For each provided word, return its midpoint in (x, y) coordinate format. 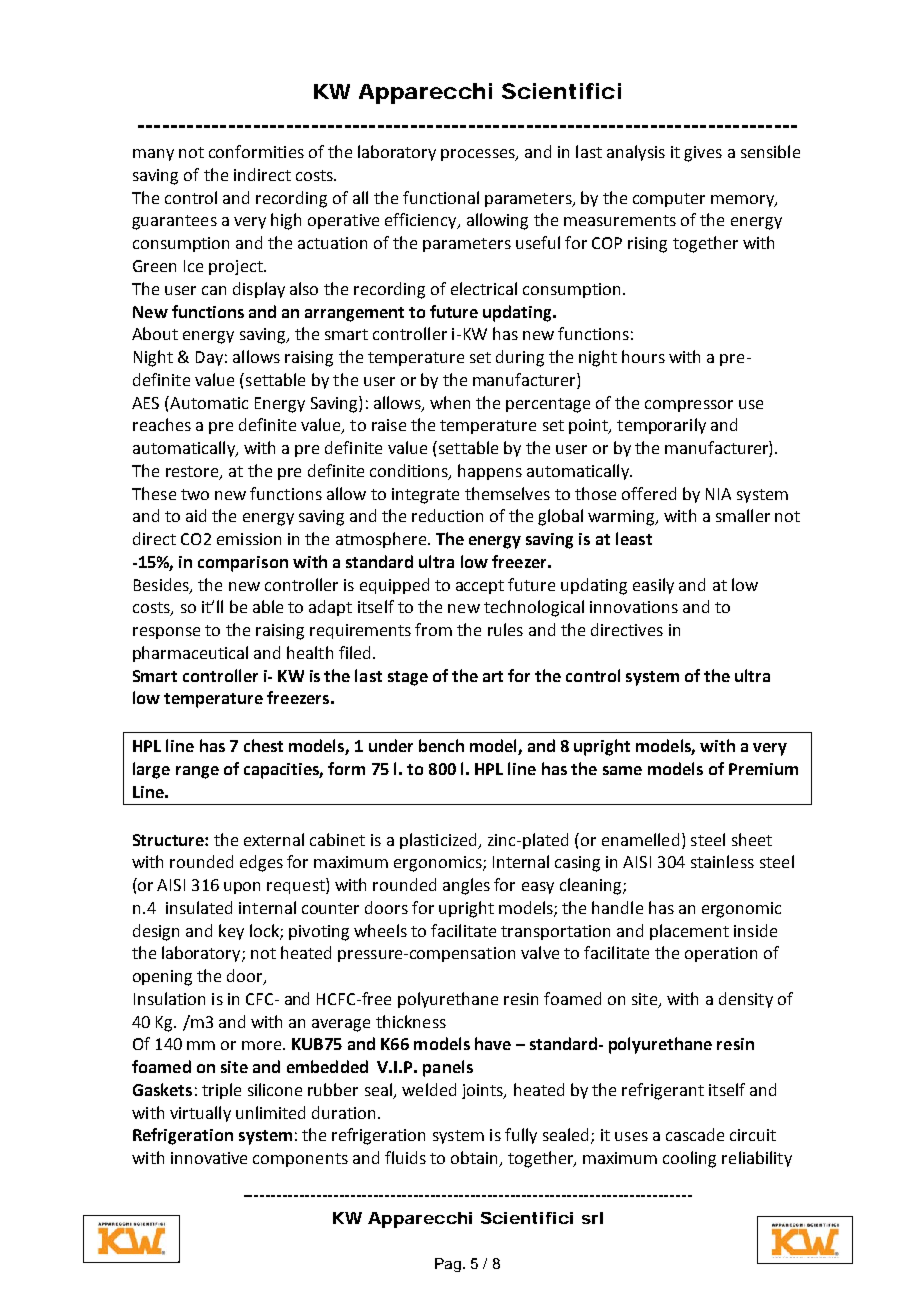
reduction (447, 515)
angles (466, 886)
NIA (718, 494)
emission (249, 539)
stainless (722, 861)
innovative (209, 1158)
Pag (448, 1265)
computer (669, 200)
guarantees (174, 222)
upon (242, 888)
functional (441, 197)
